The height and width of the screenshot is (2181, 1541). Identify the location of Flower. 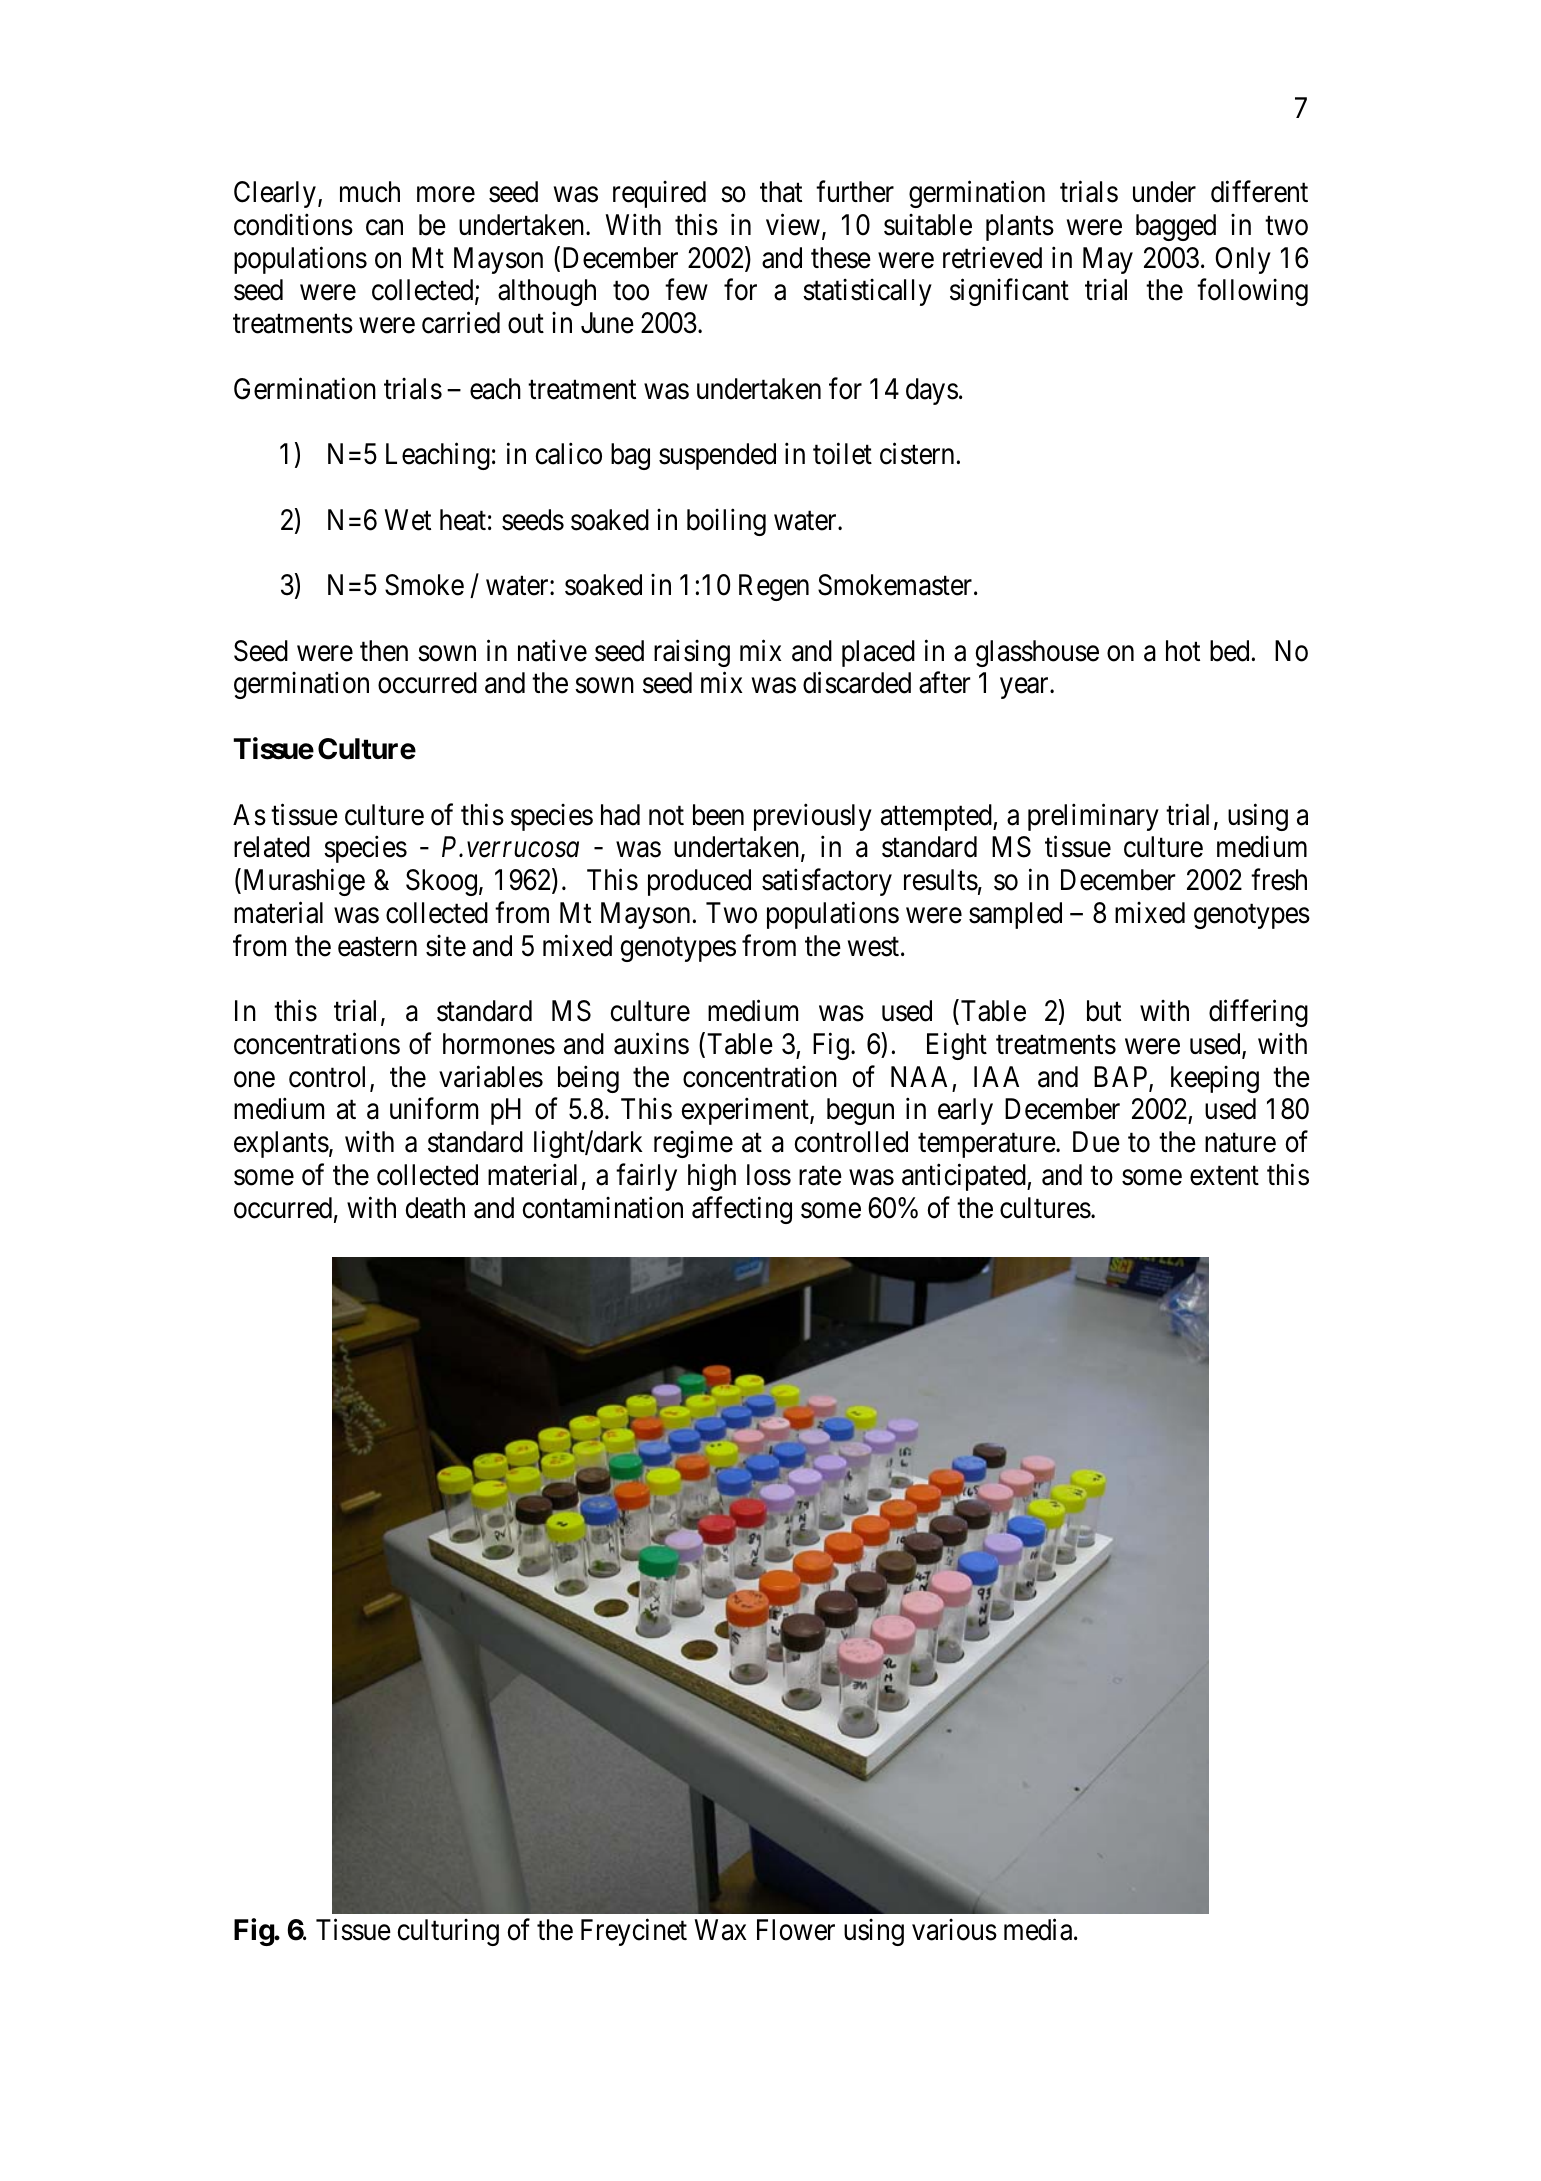
(796, 1930).
